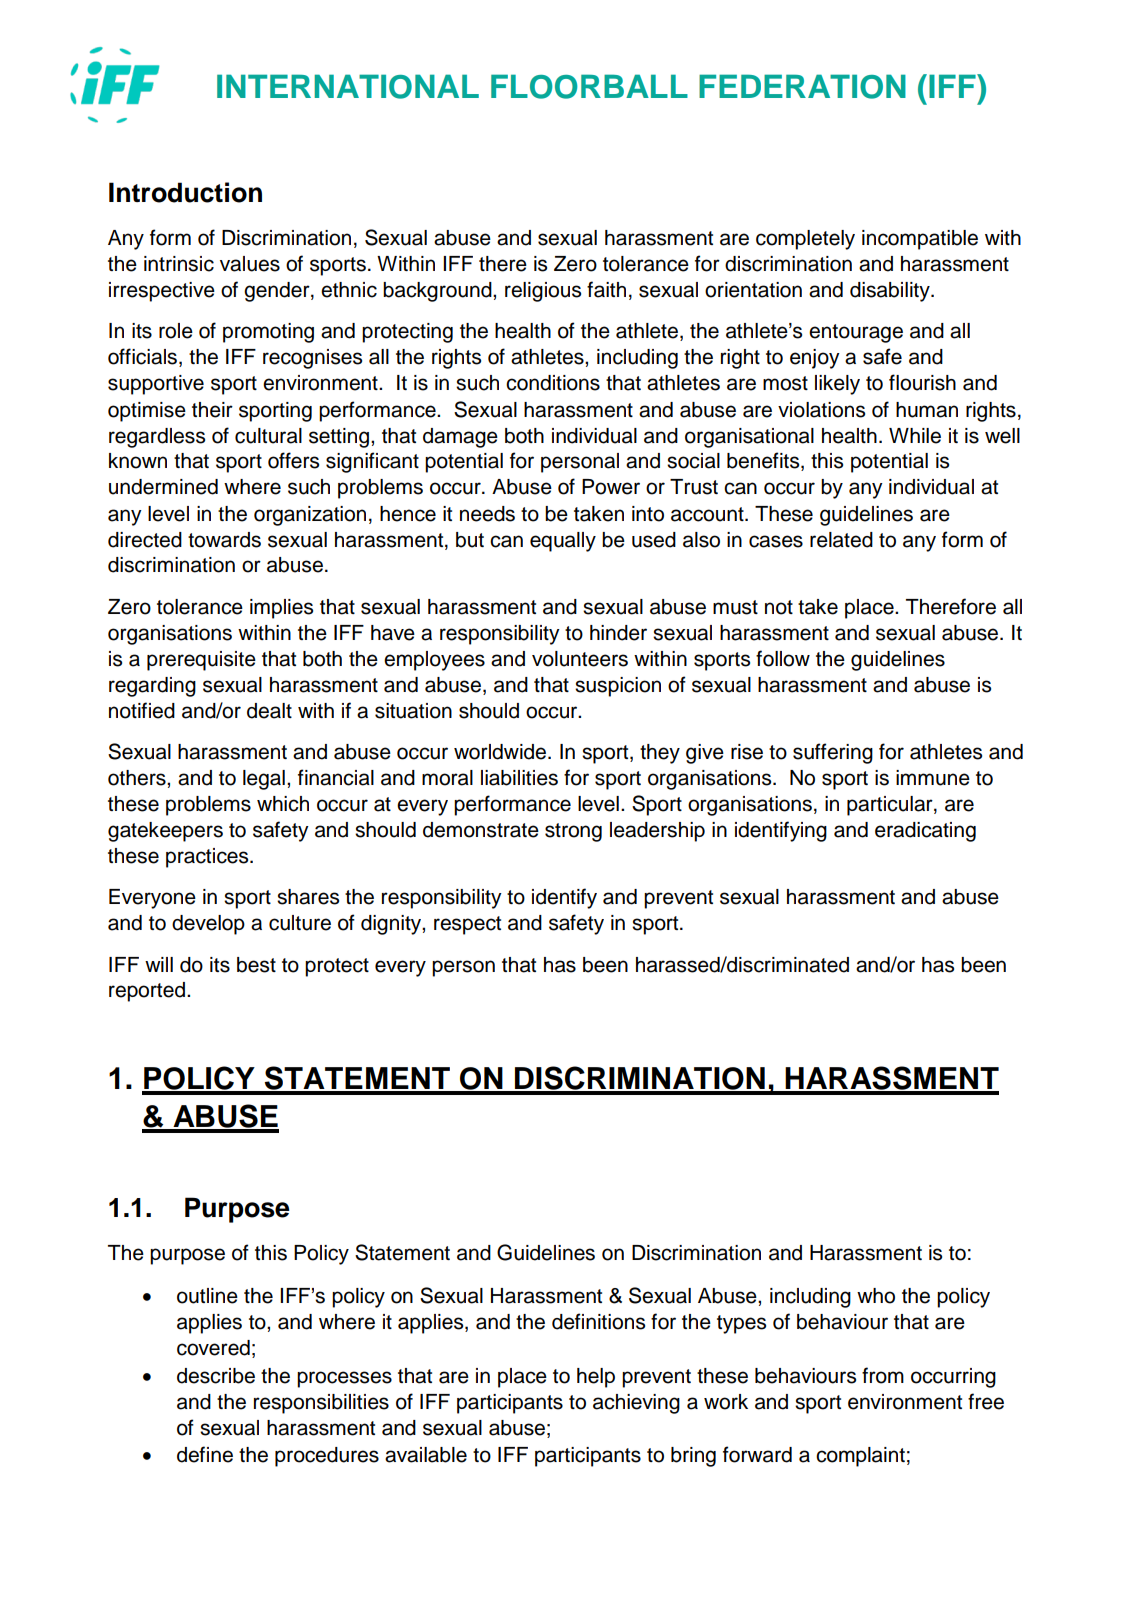  Describe the element at coordinates (216, 1376) in the screenshot. I see `describe` at that location.
